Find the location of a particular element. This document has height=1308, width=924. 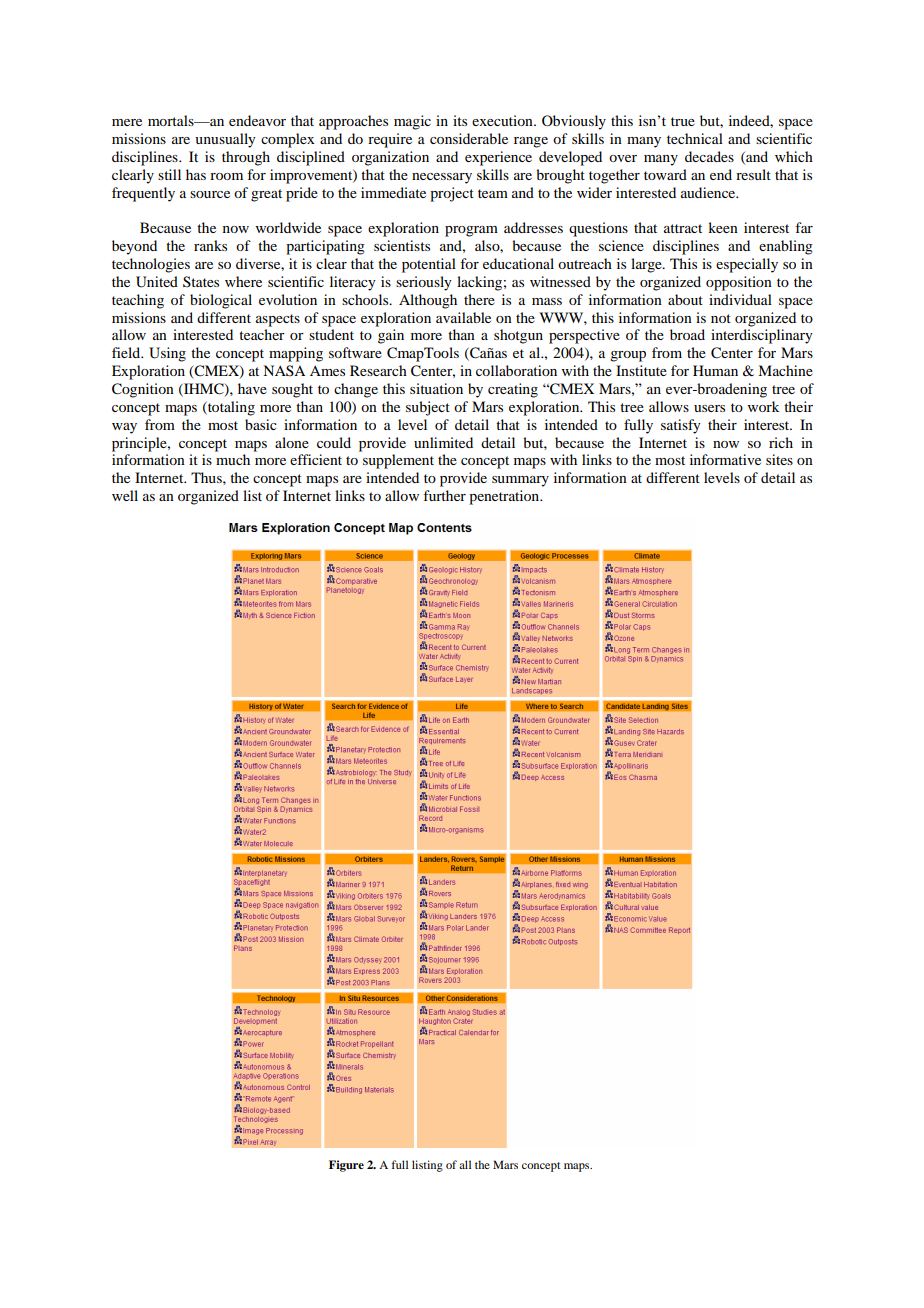

have is located at coordinates (252, 388).
